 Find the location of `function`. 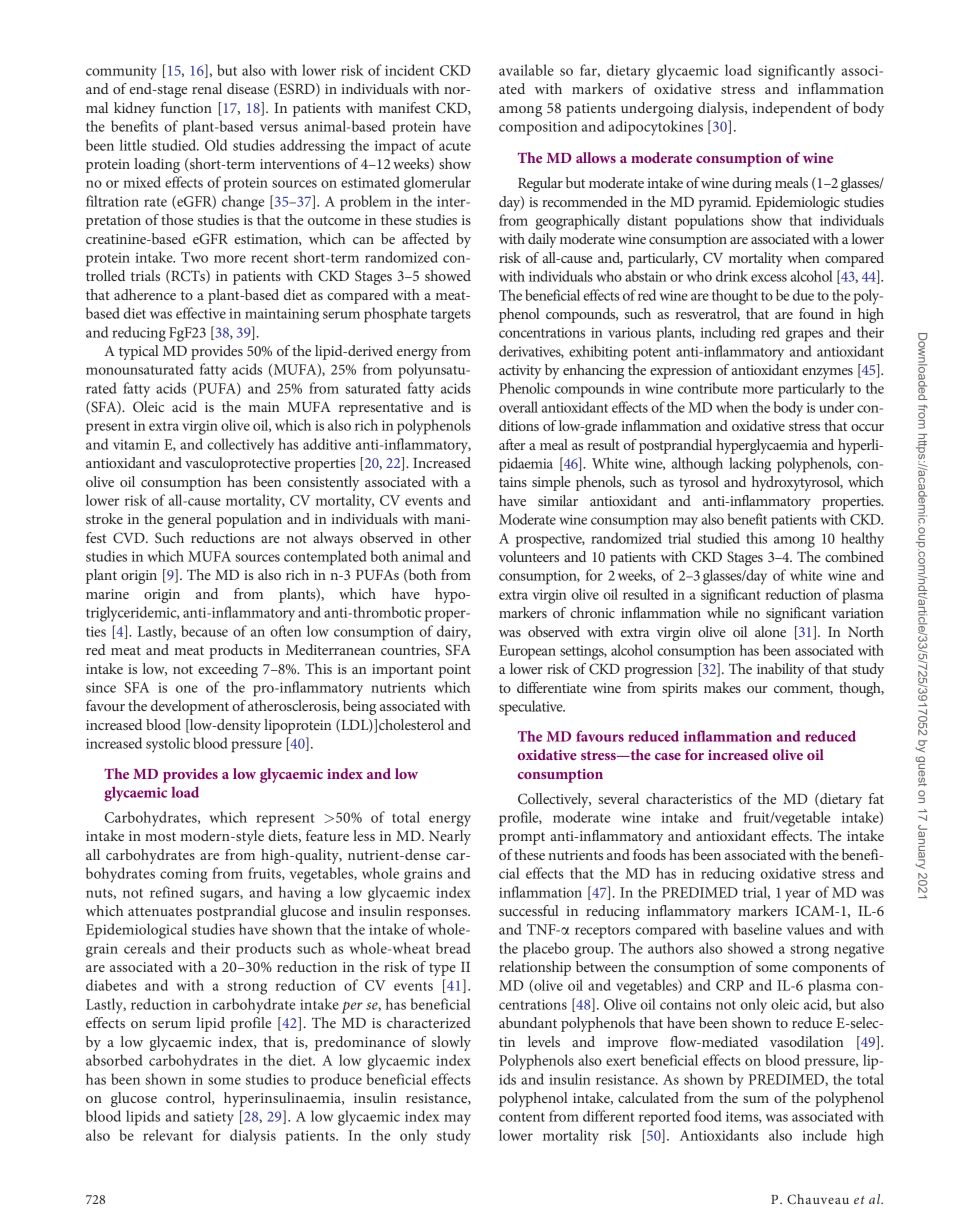

function is located at coordinates (186, 107).
